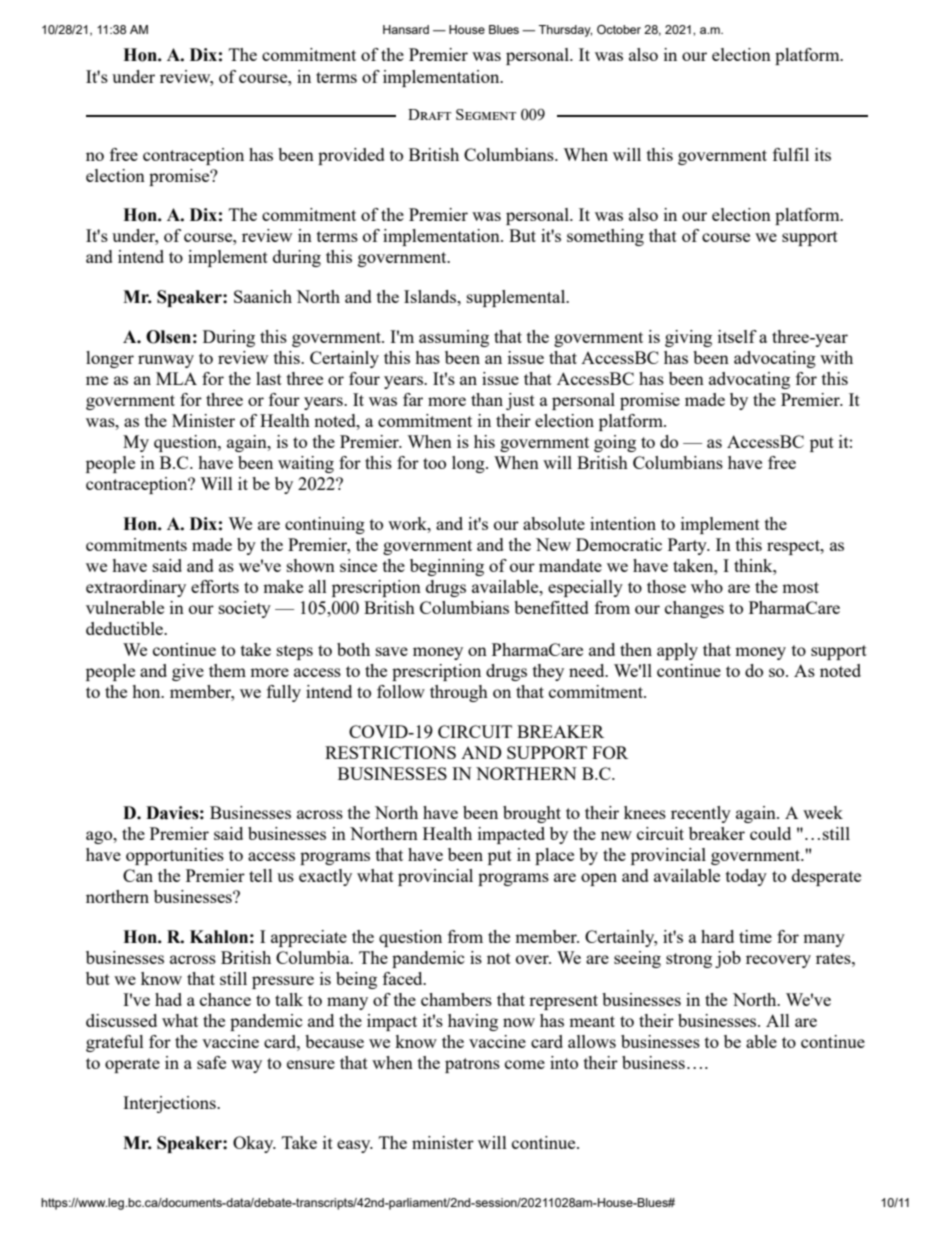 This screenshot has height=1233, width=952. I want to click on itself, so click(737, 336).
